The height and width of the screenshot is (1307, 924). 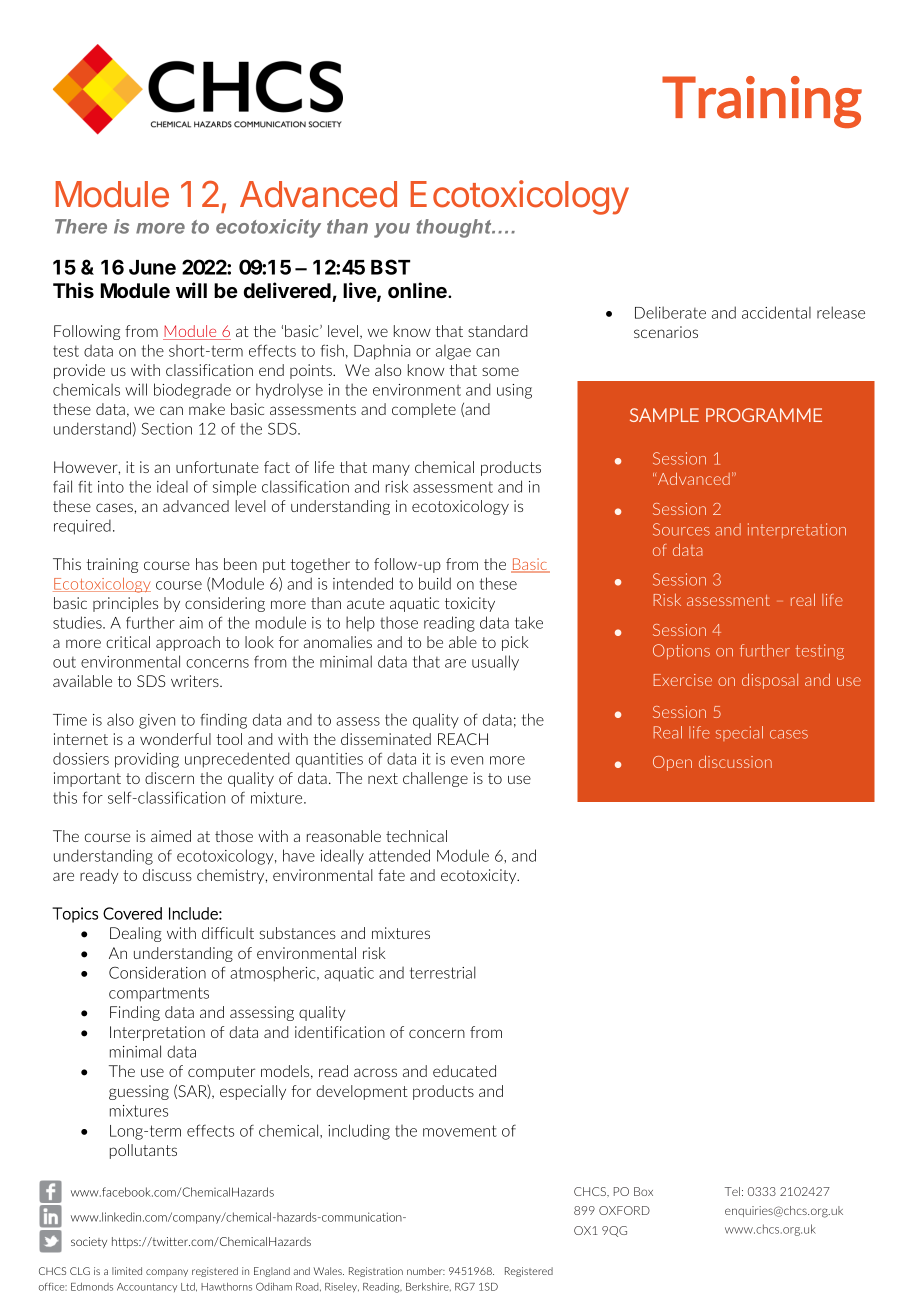 What do you see at coordinates (376, 1272) in the screenshot?
I see `Registration` at bounding box center [376, 1272].
